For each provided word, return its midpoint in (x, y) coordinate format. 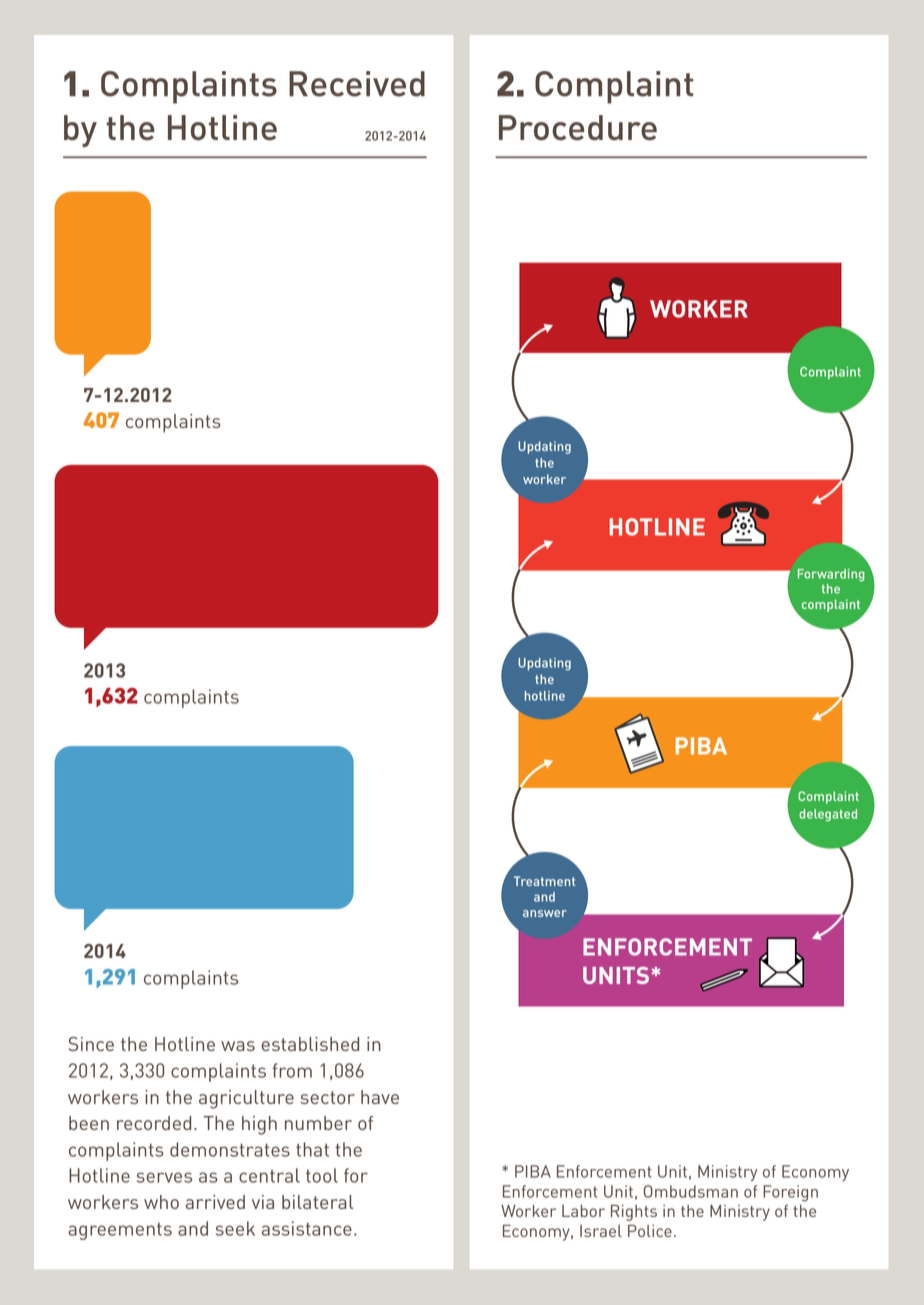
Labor (583, 1211)
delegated (828, 815)
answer (545, 913)
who (161, 1202)
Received (357, 84)
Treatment (544, 881)
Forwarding (831, 575)
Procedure (578, 128)
